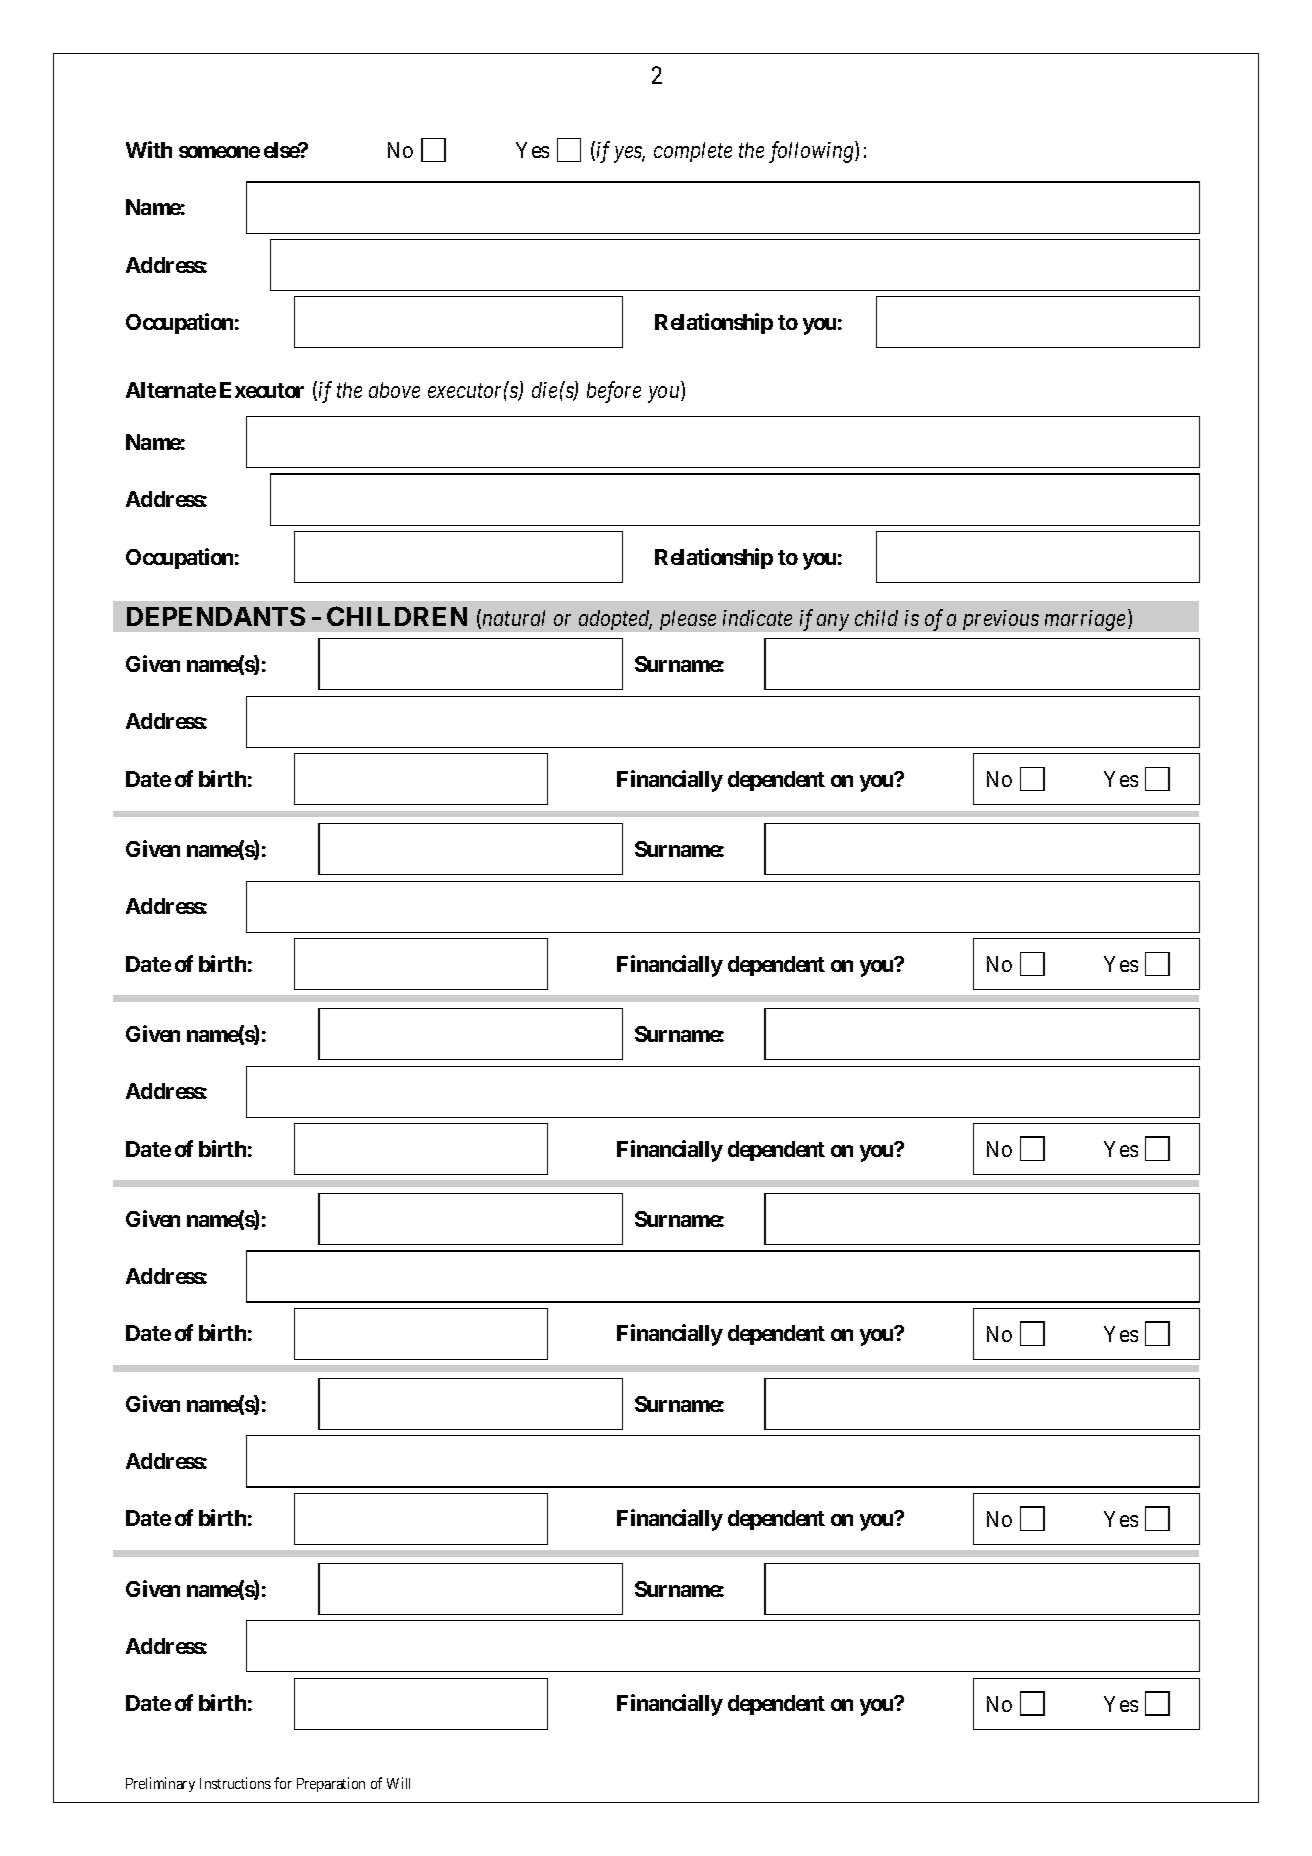  What do you see at coordinates (693, 152) in the screenshot?
I see `complete` at bounding box center [693, 152].
